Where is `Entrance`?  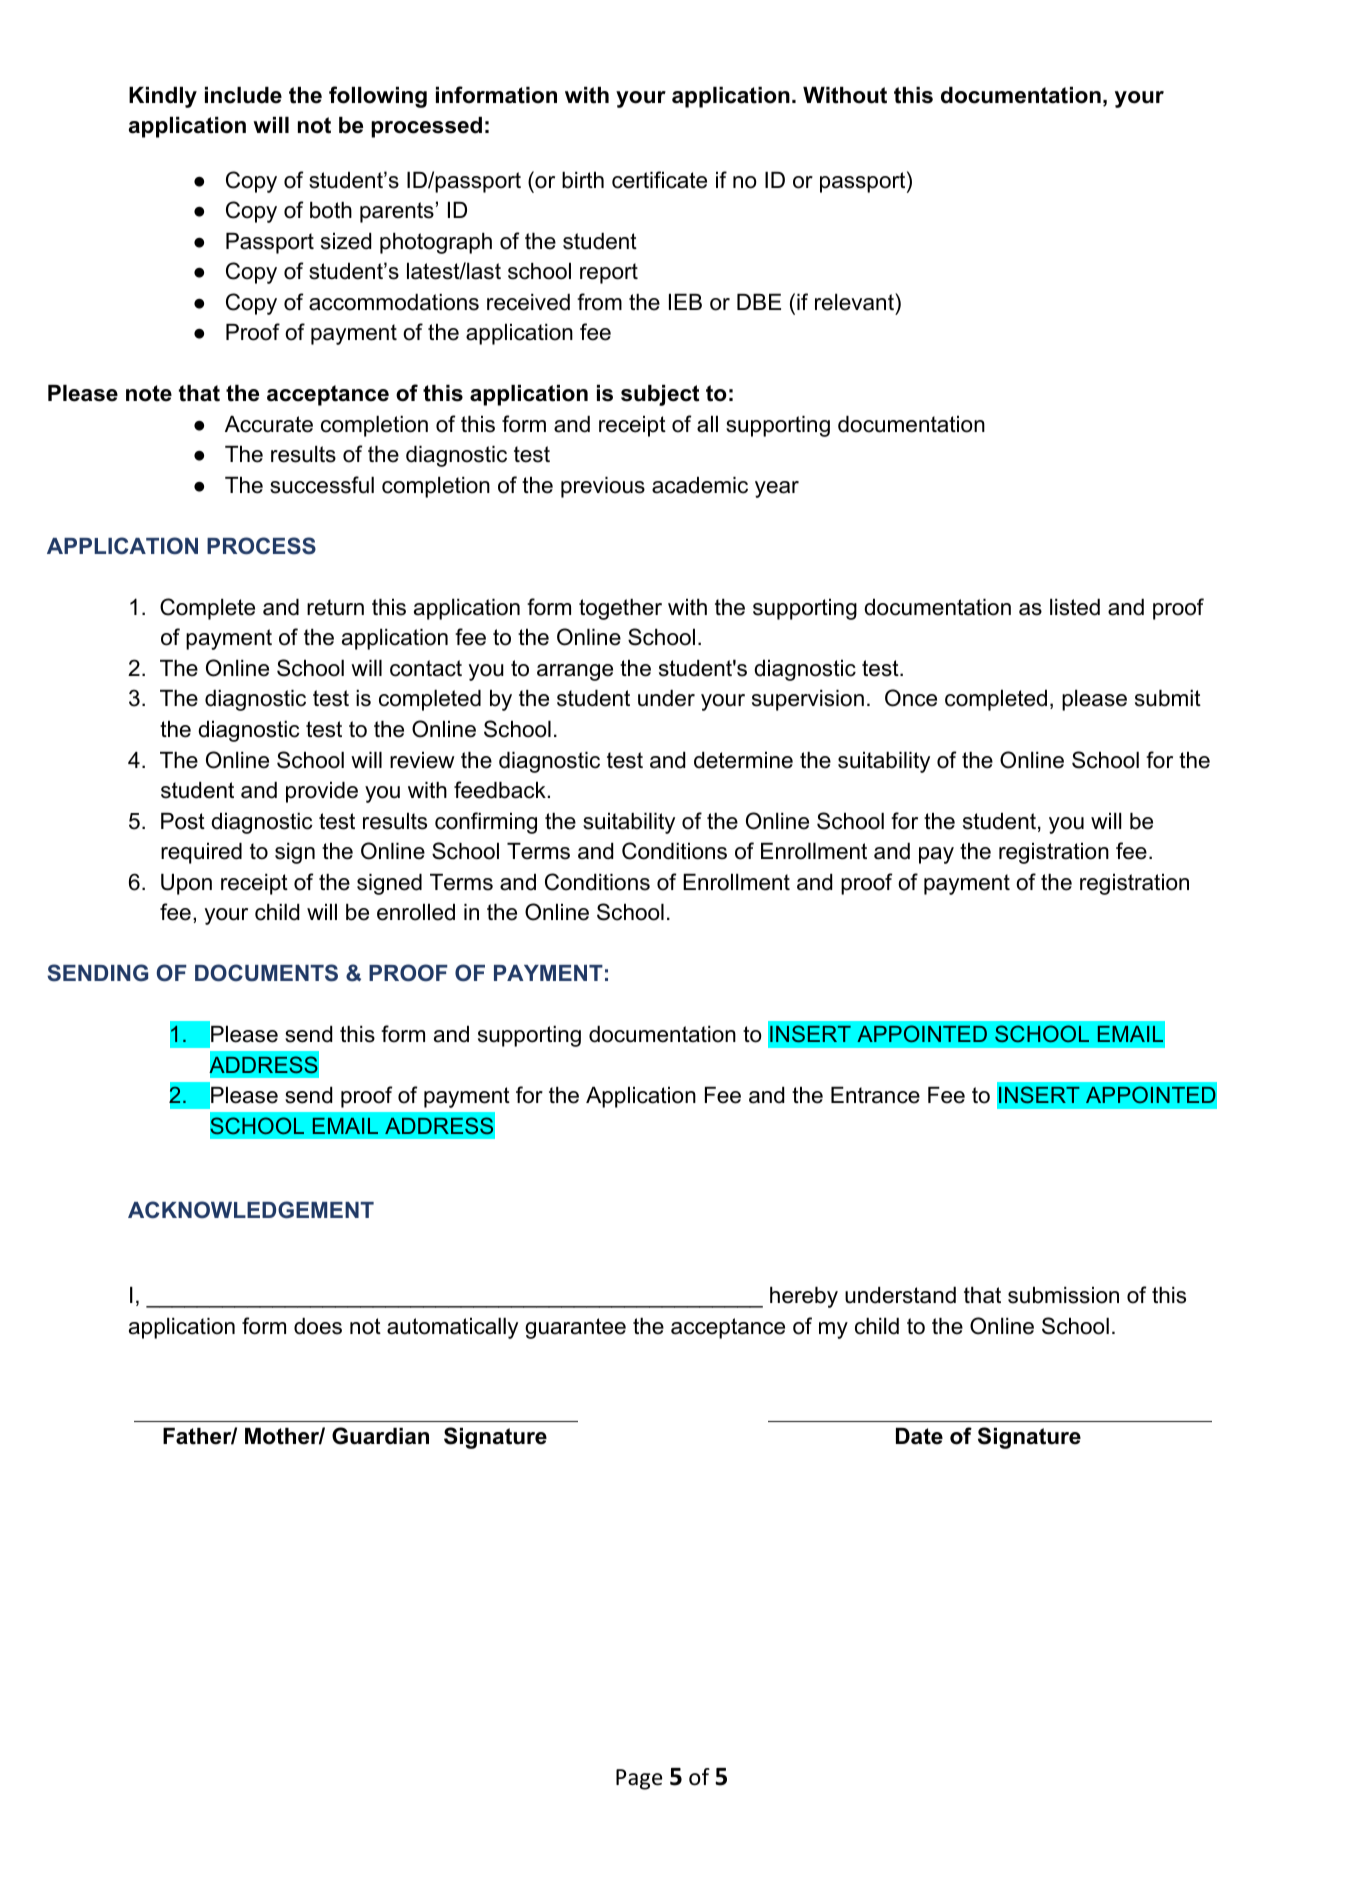 Entrance is located at coordinates (875, 1095).
